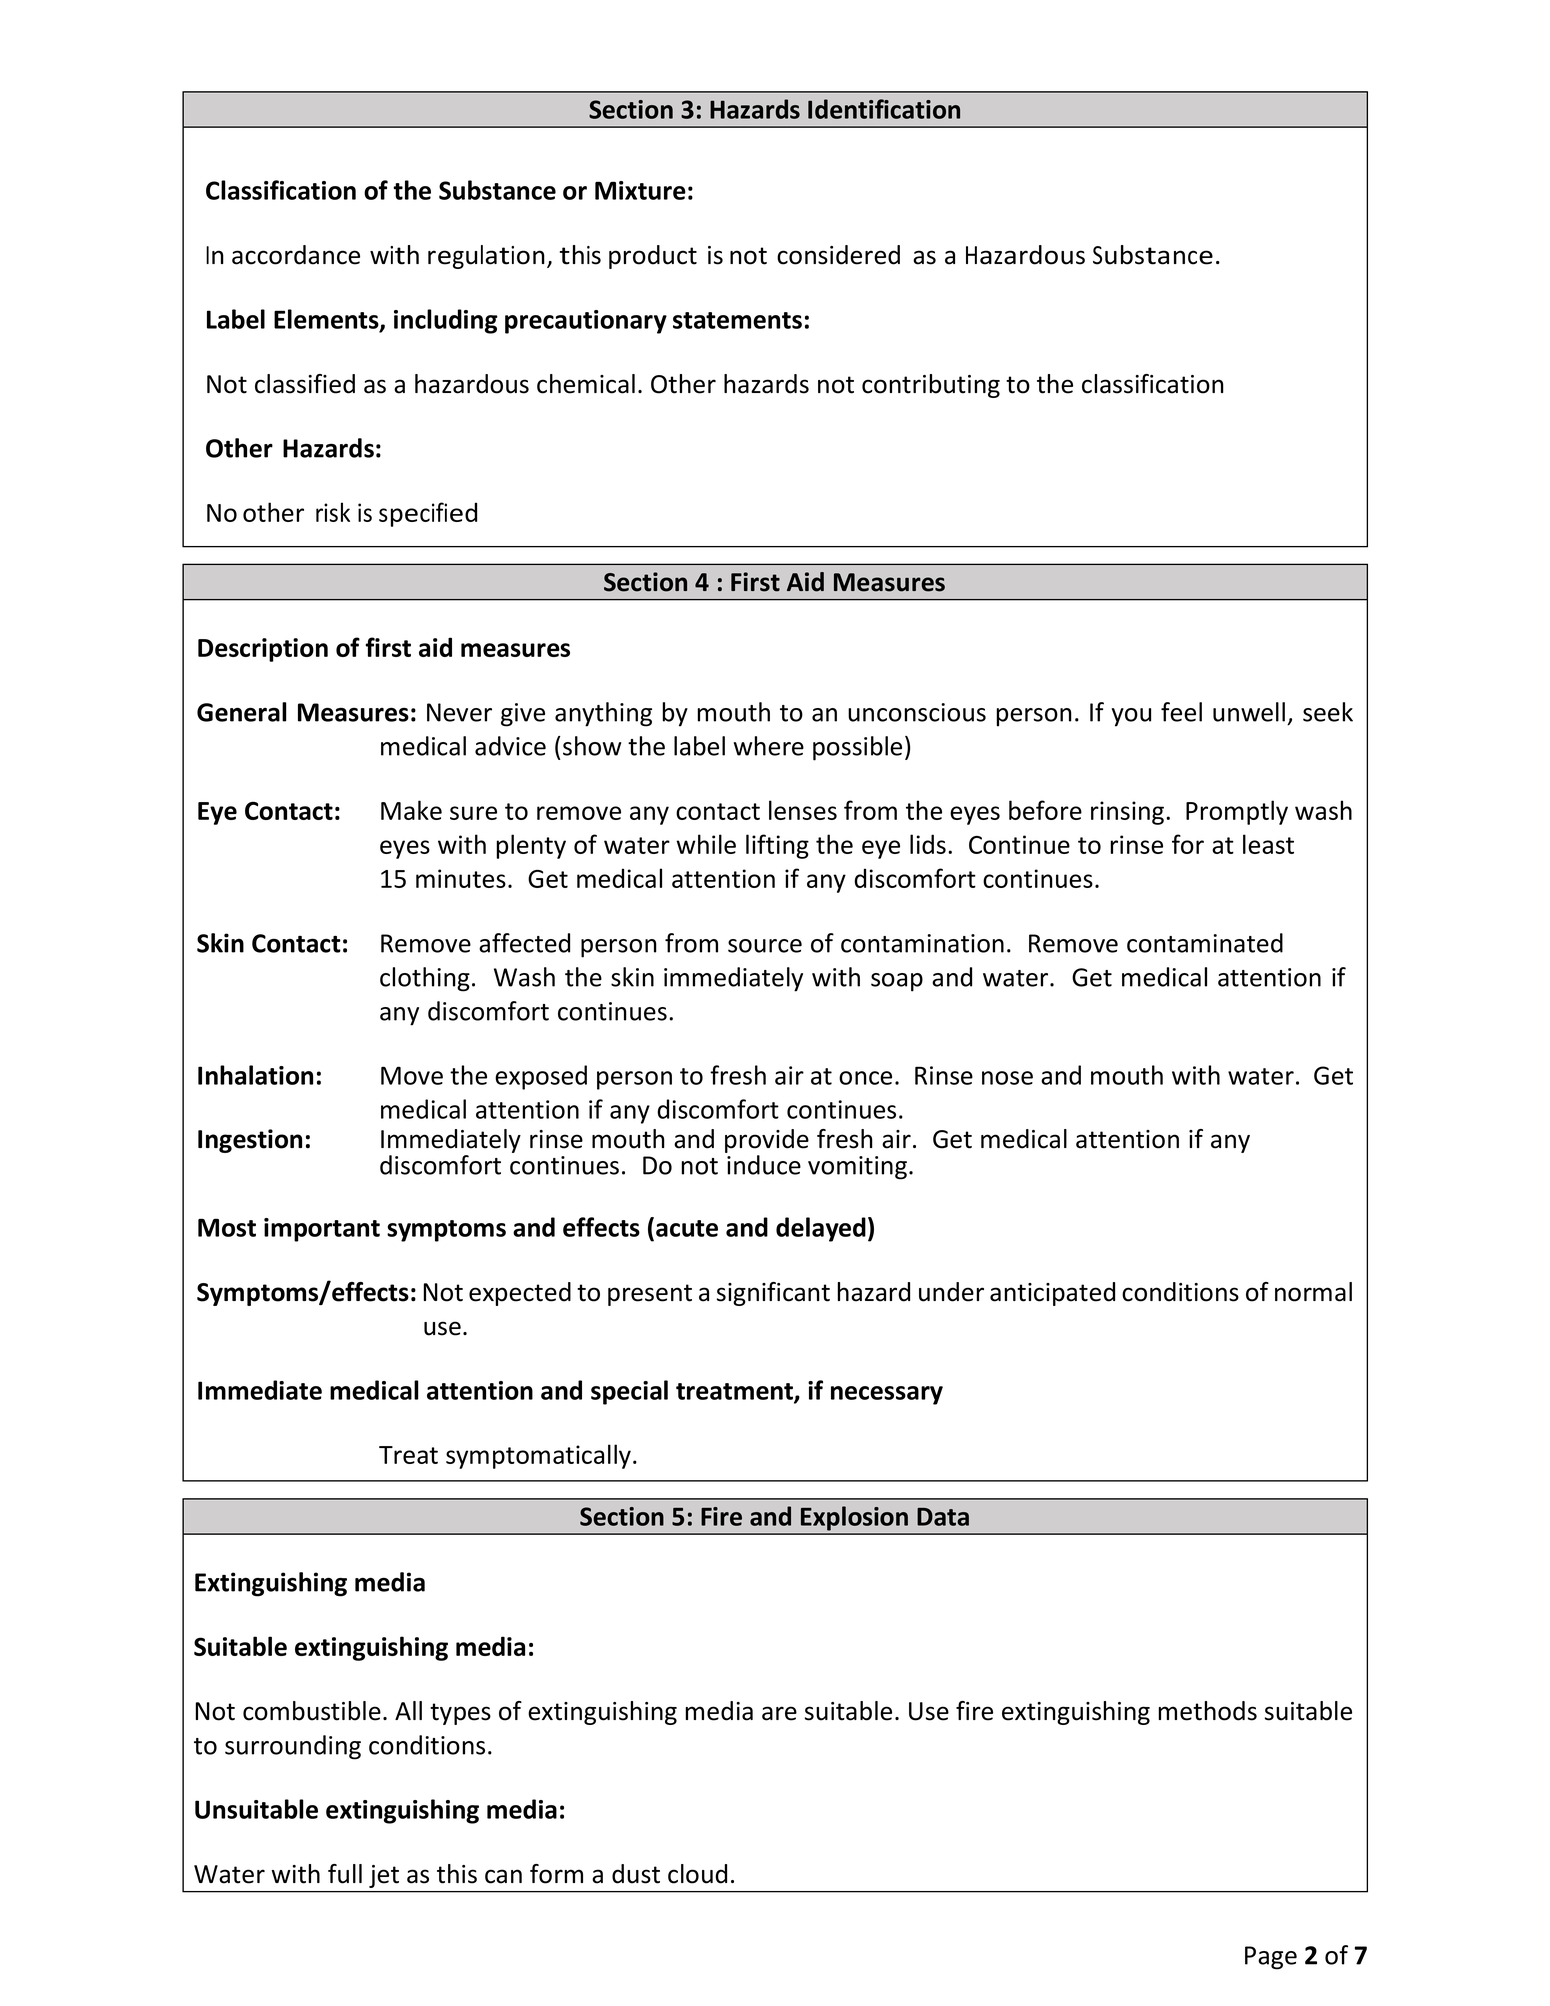 This document has width=1550, height=2006. What do you see at coordinates (1205, 943) in the document?
I see `contaminated` at bounding box center [1205, 943].
